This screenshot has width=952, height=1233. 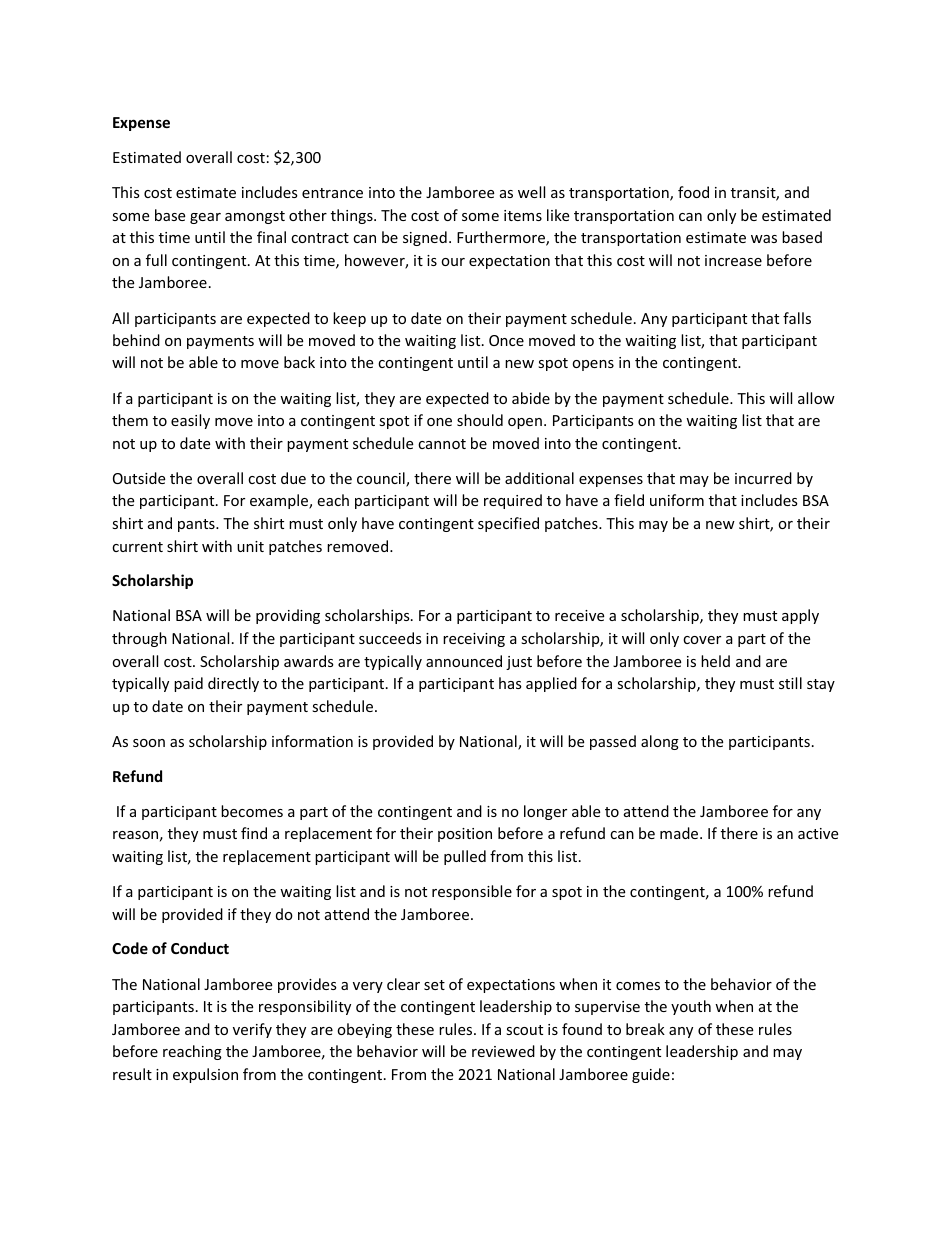 What do you see at coordinates (149, 743) in the screenshot?
I see `soon` at bounding box center [149, 743].
